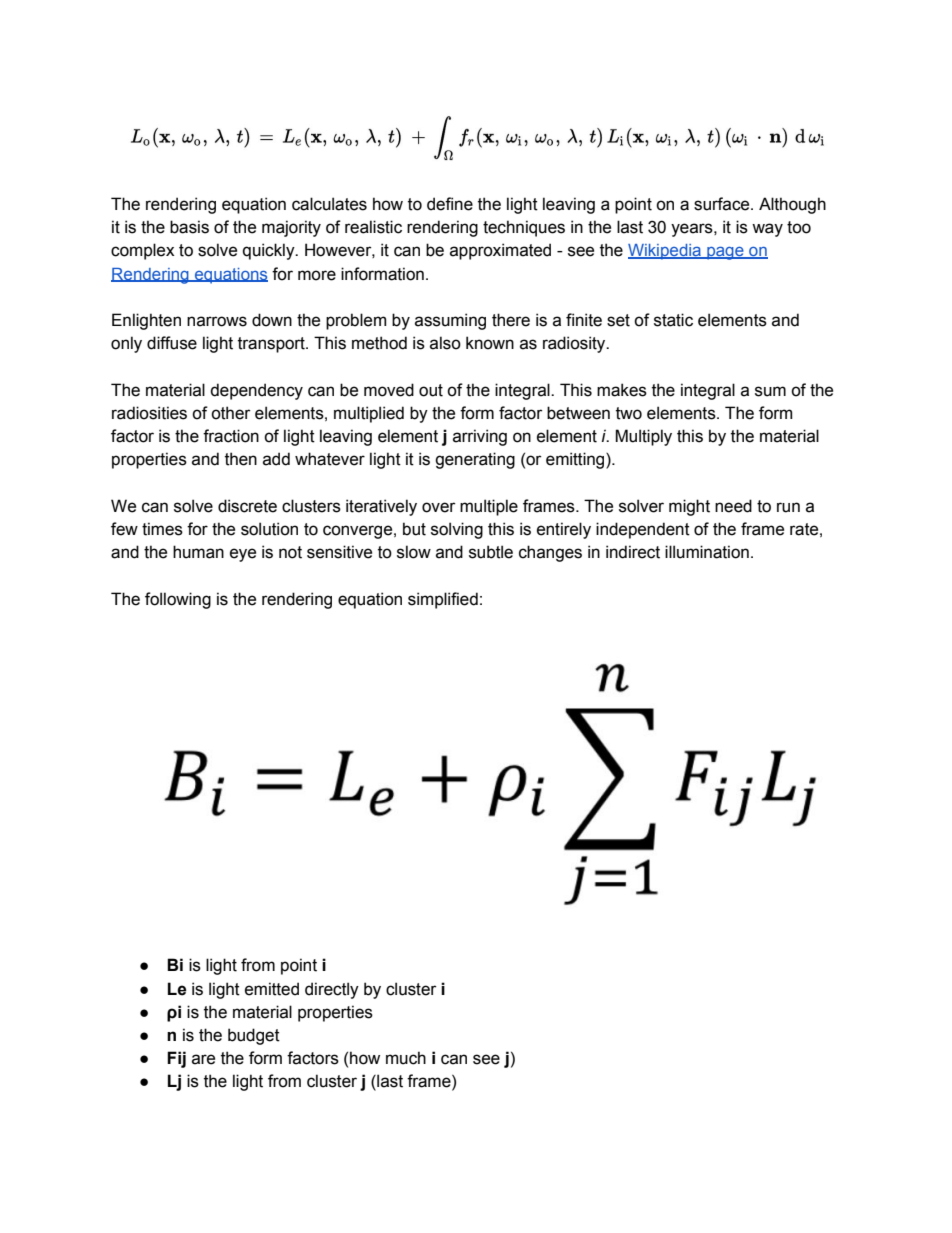 This screenshot has height=1233, width=952. What do you see at coordinates (450, 204) in the screenshot?
I see `define` at bounding box center [450, 204].
